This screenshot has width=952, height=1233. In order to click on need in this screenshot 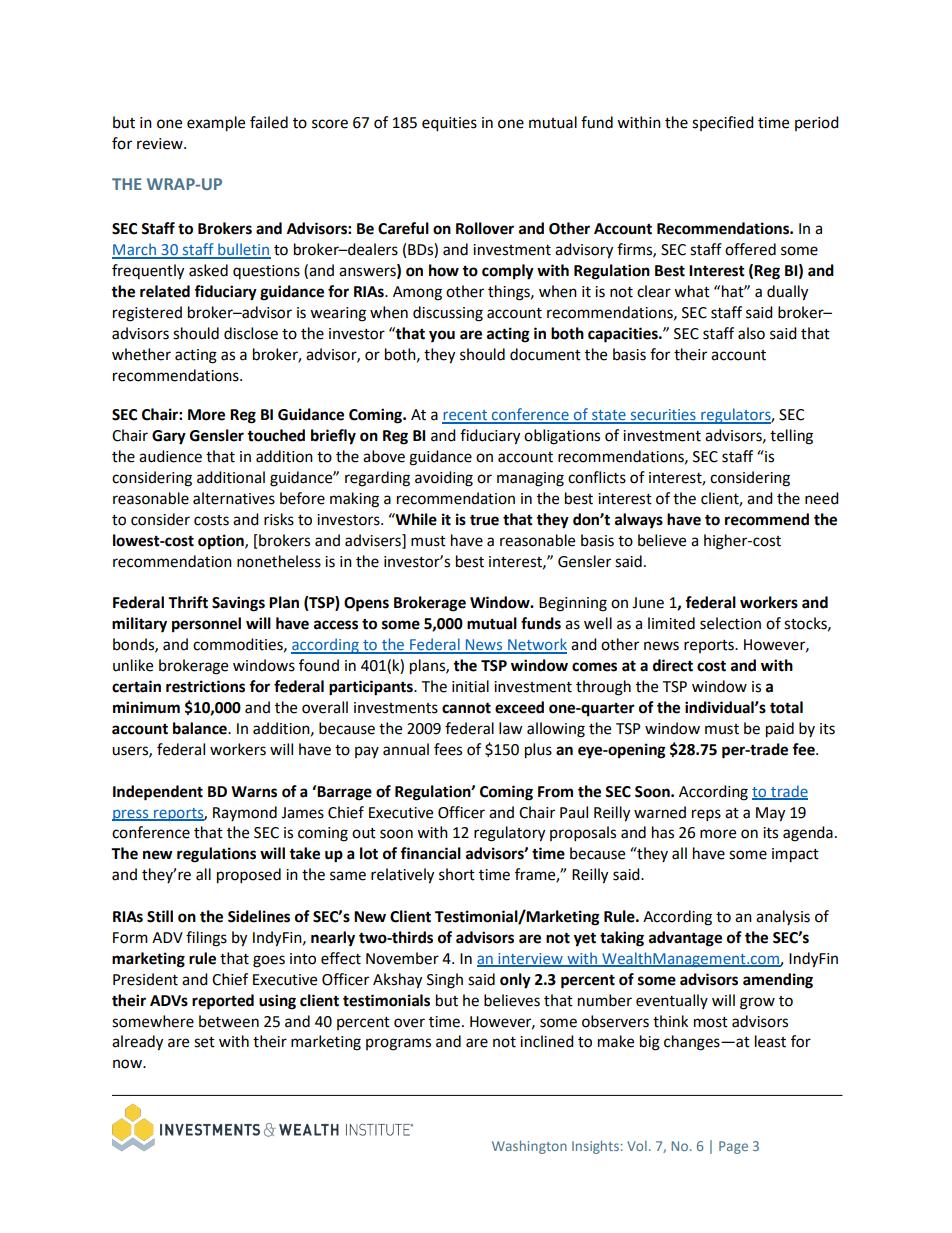, I will do `click(822, 498)`.
